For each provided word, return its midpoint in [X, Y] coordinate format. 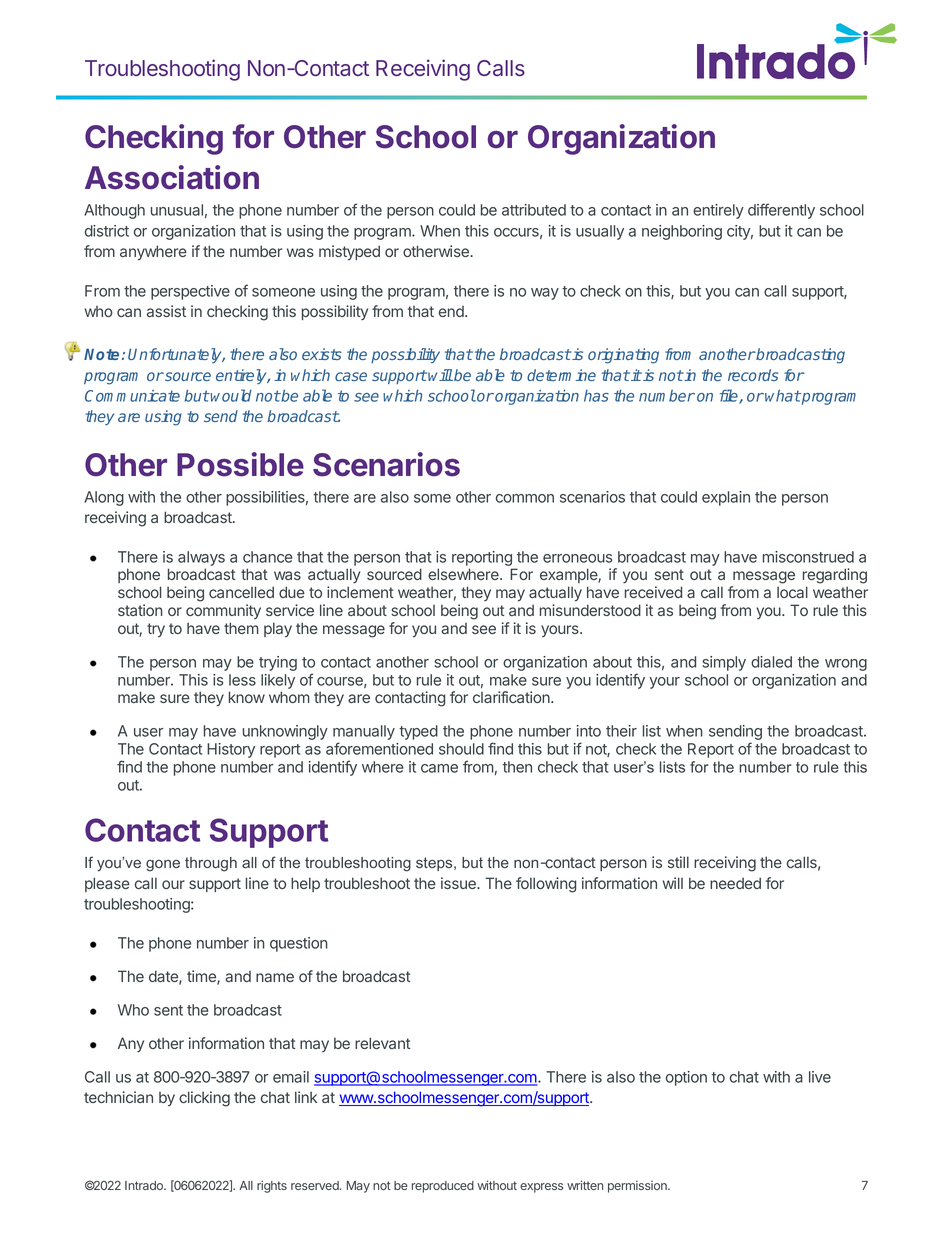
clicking [204, 1099]
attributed [534, 210]
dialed [771, 662]
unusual [177, 210]
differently [781, 211]
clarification [512, 697]
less [242, 680]
